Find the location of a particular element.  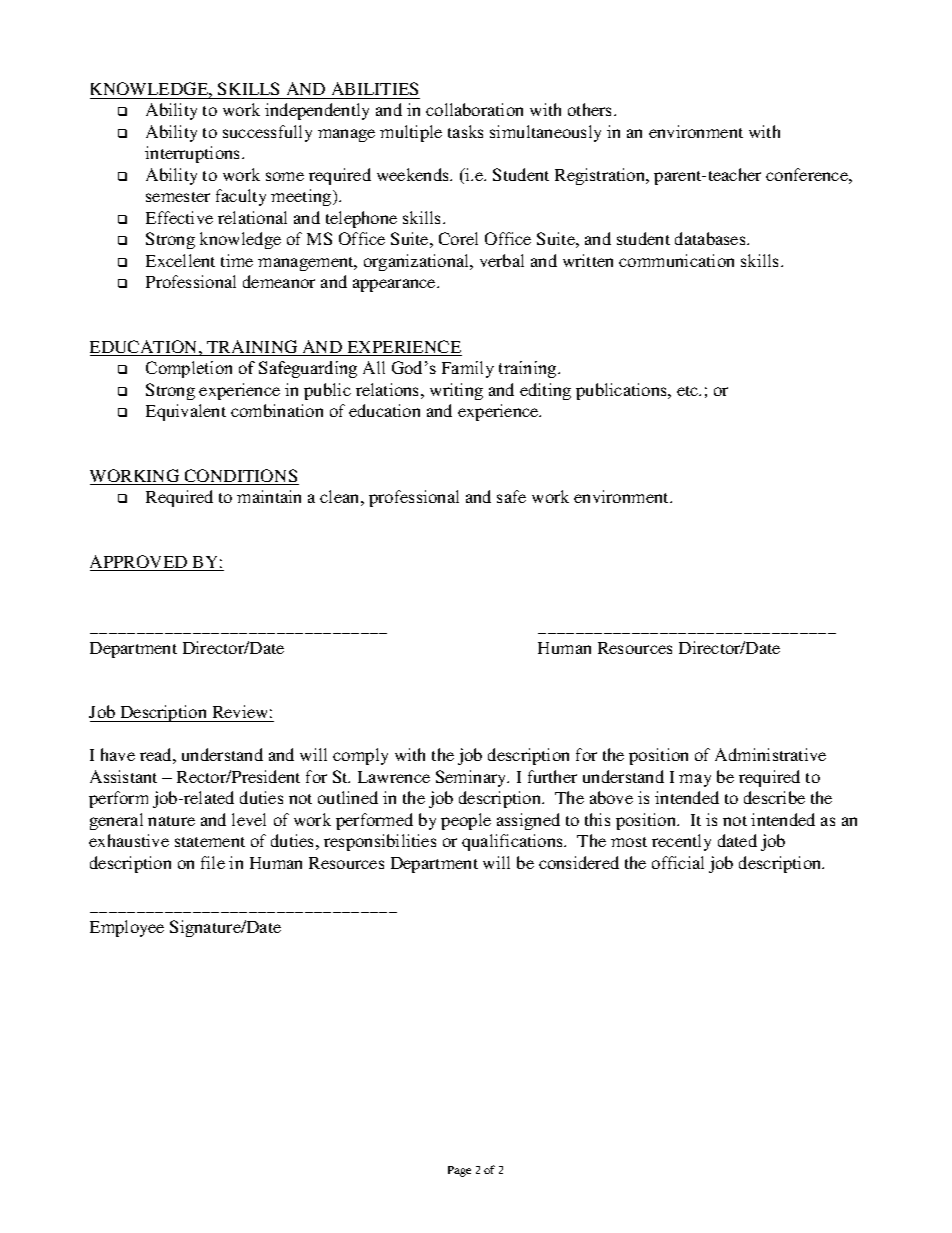

official is located at coordinates (678, 862).
